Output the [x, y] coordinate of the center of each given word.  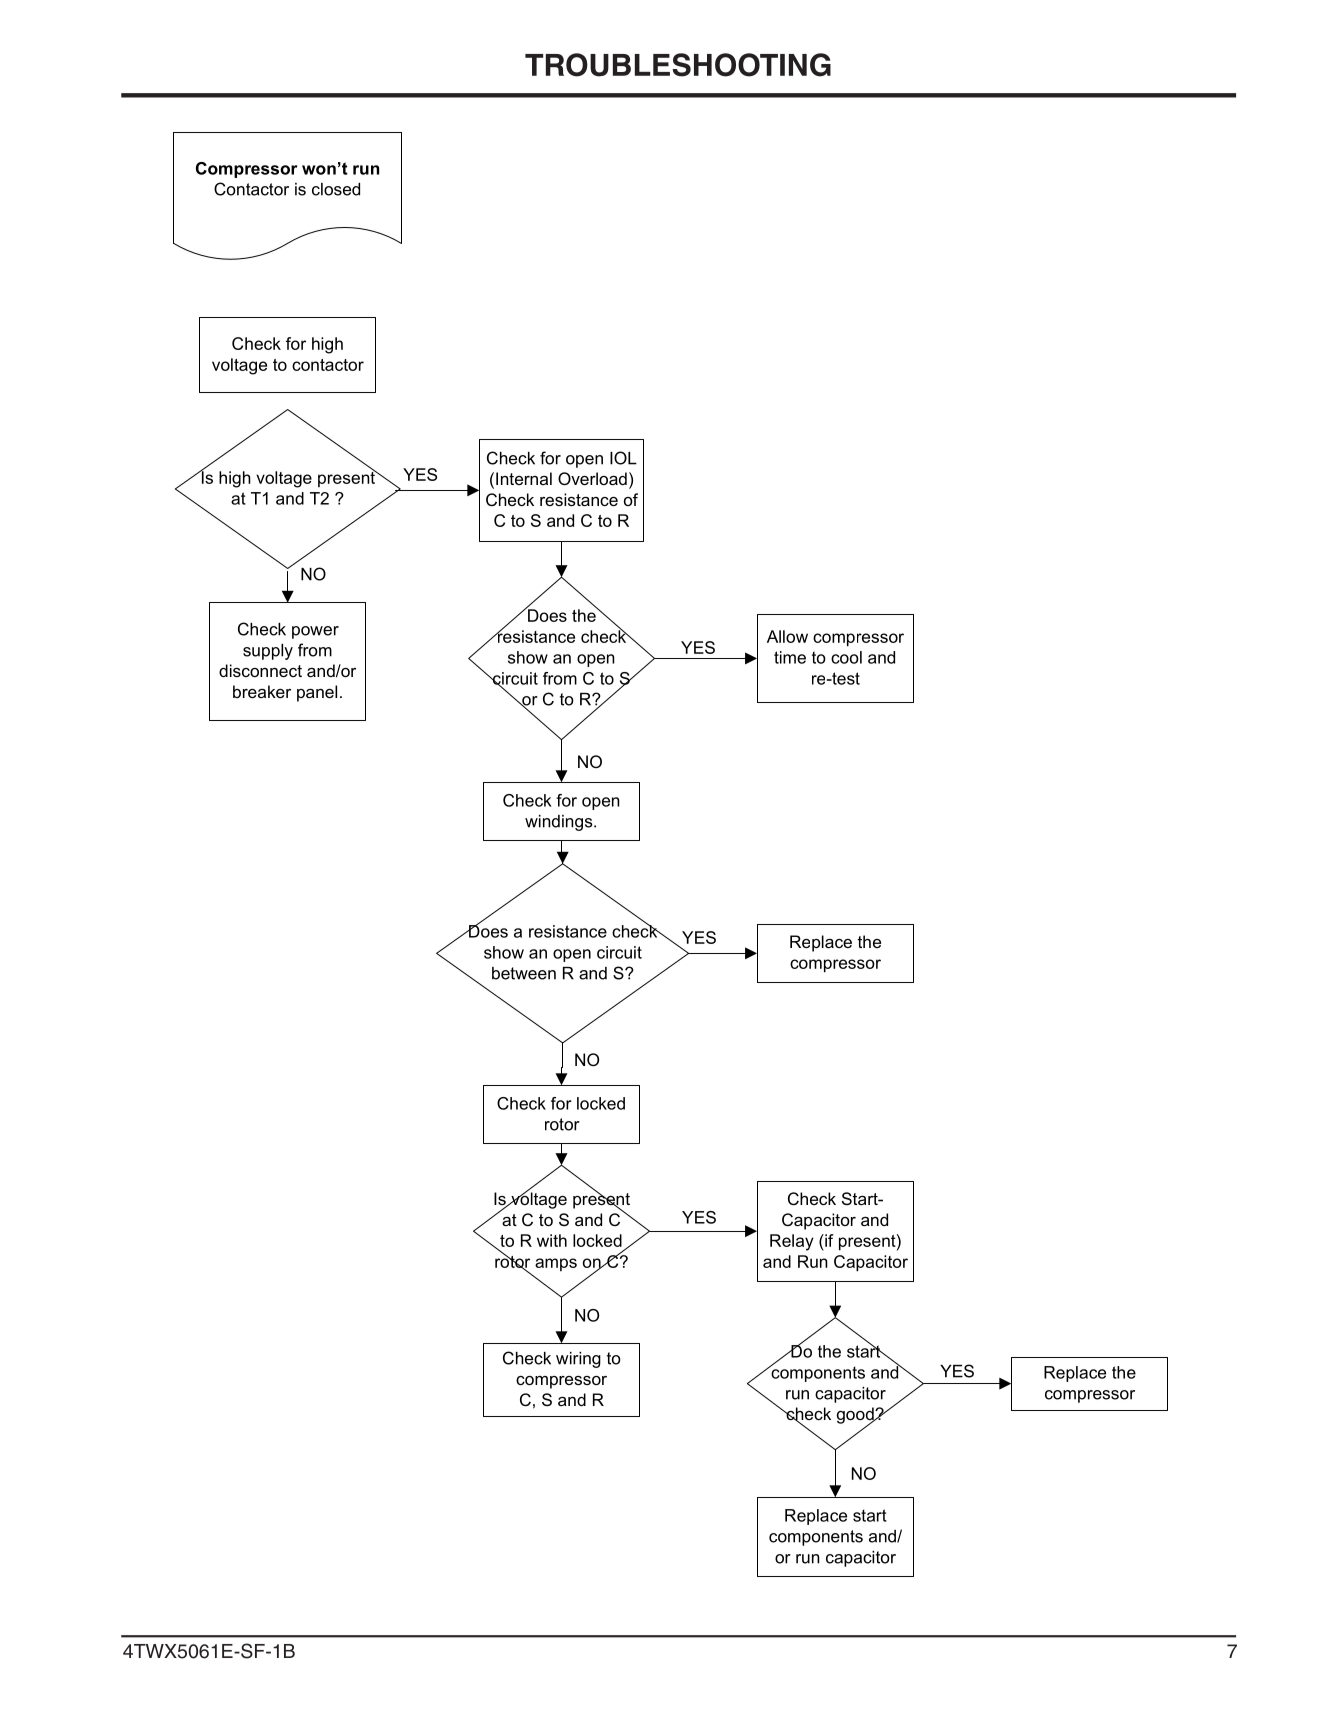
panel [317, 693]
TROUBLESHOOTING [678, 65]
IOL [623, 458]
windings [560, 823]
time [790, 657]
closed [336, 189]
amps [556, 1264]
